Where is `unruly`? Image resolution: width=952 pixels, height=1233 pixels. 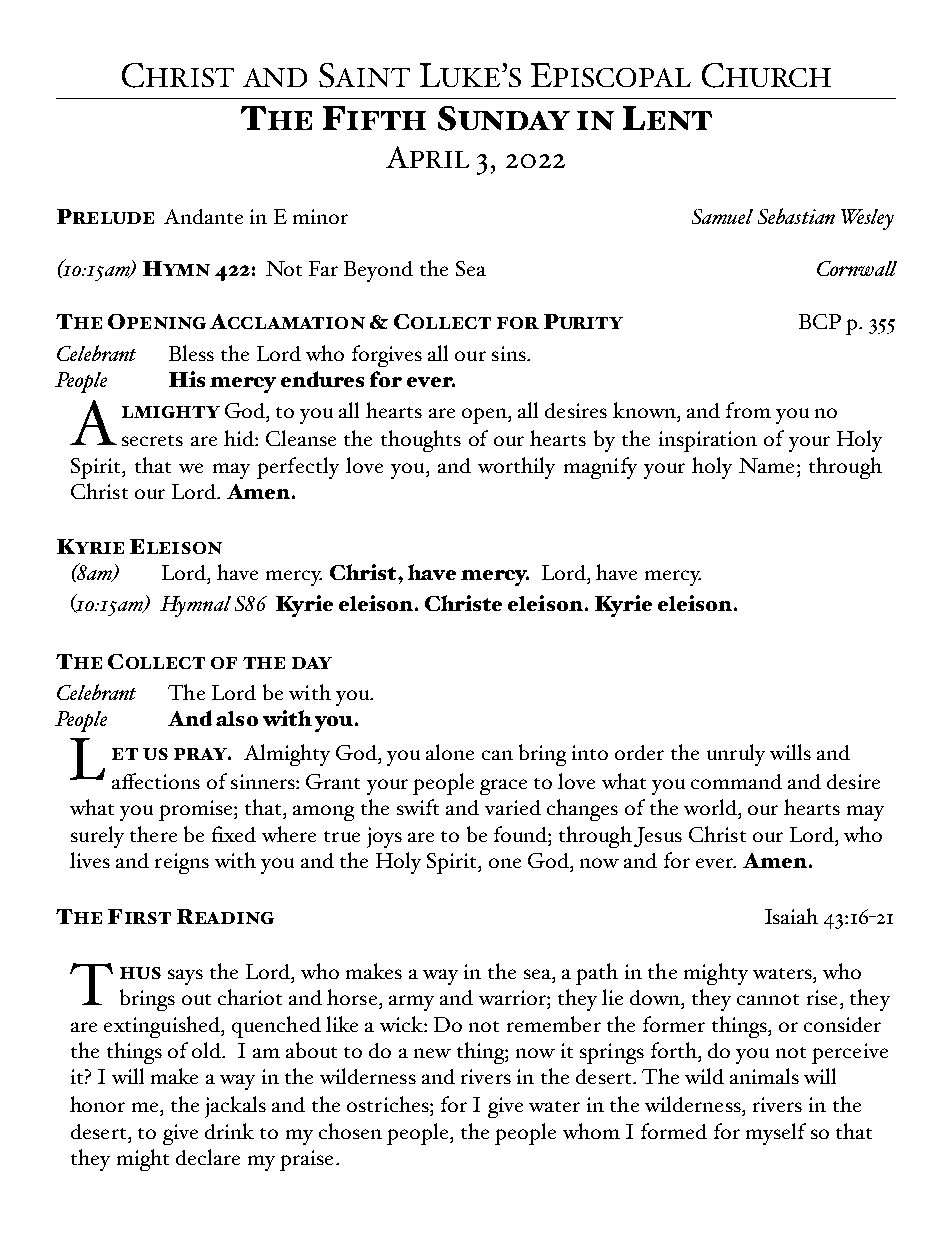
unruly is located at coordinates (736, 755).
